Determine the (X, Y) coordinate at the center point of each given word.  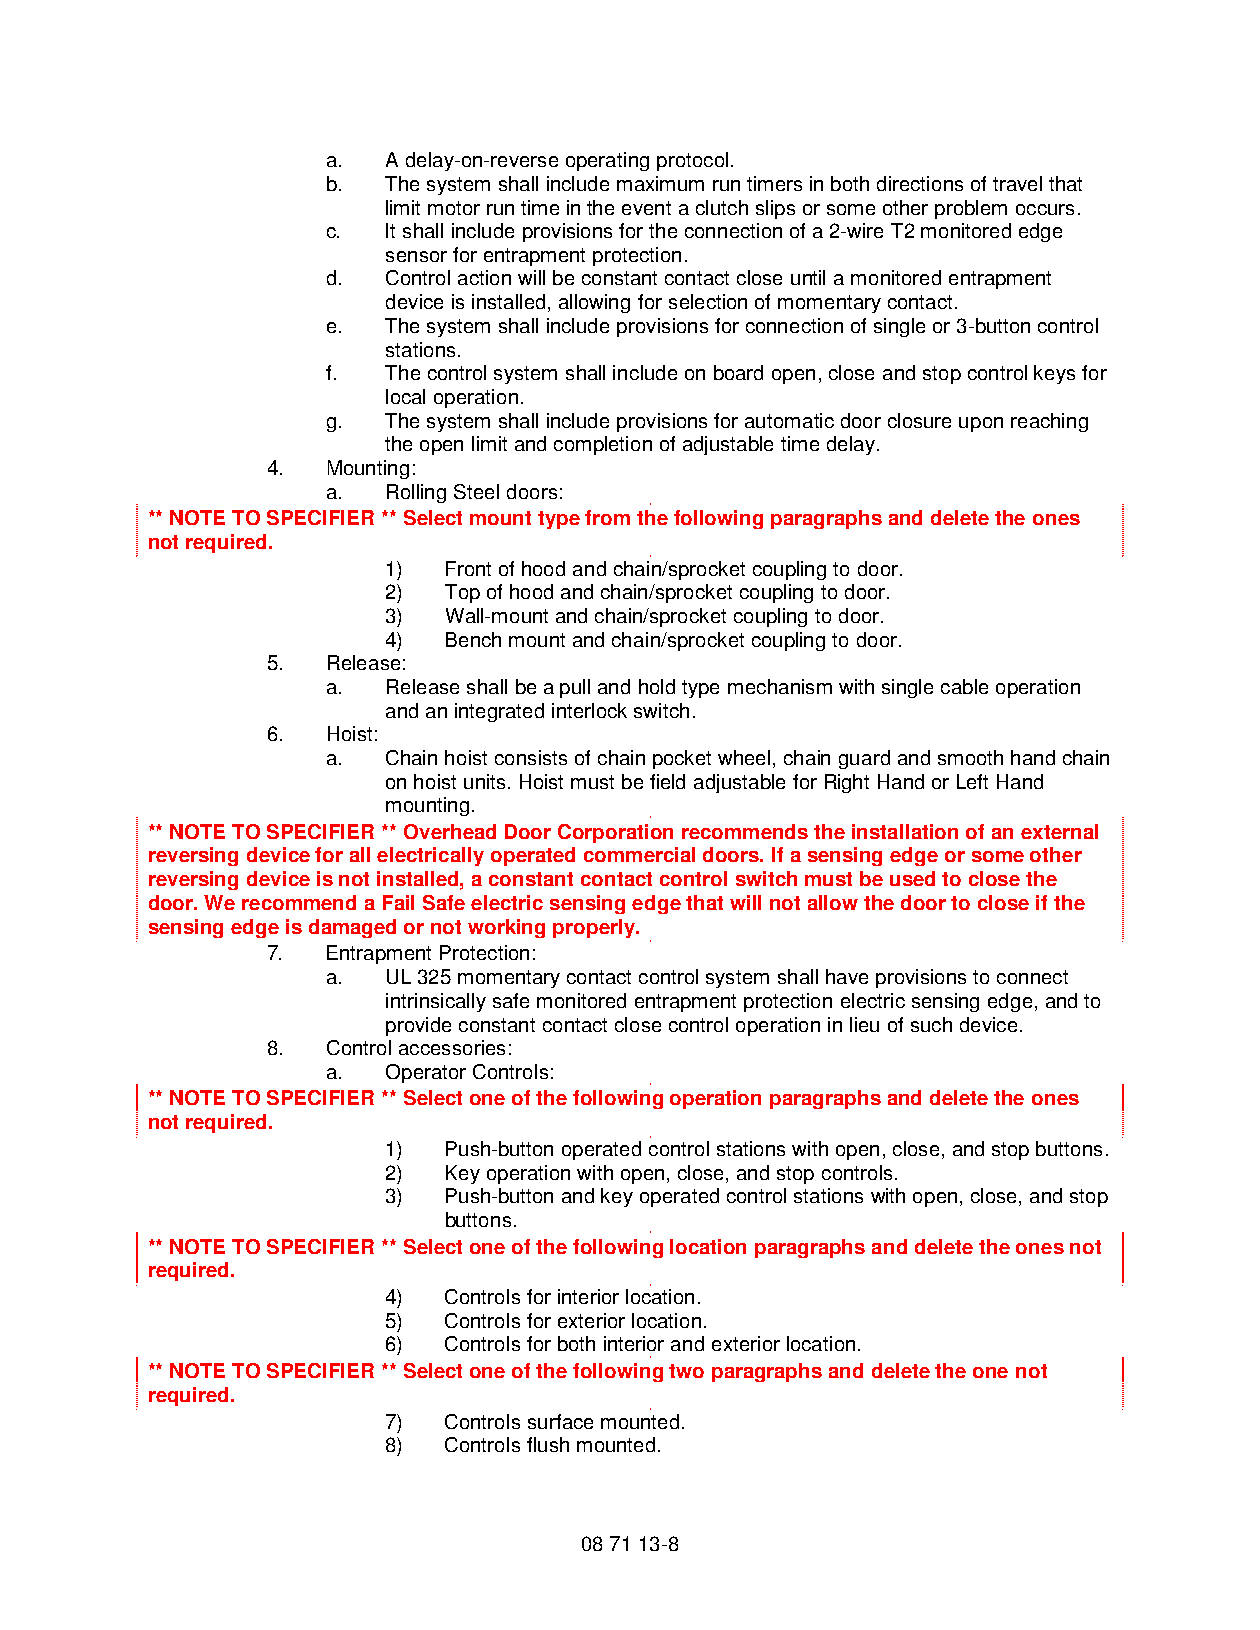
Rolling (416, 493)
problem (971, 209)
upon (981, 424)
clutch (722, 207)
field (667, 781)
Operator (426, 1073)
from (607, 517)
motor (454, 208)
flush (548, 1444)
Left (972, 781)
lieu (864, 1024)
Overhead (450, 831)
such (931, 1024)
